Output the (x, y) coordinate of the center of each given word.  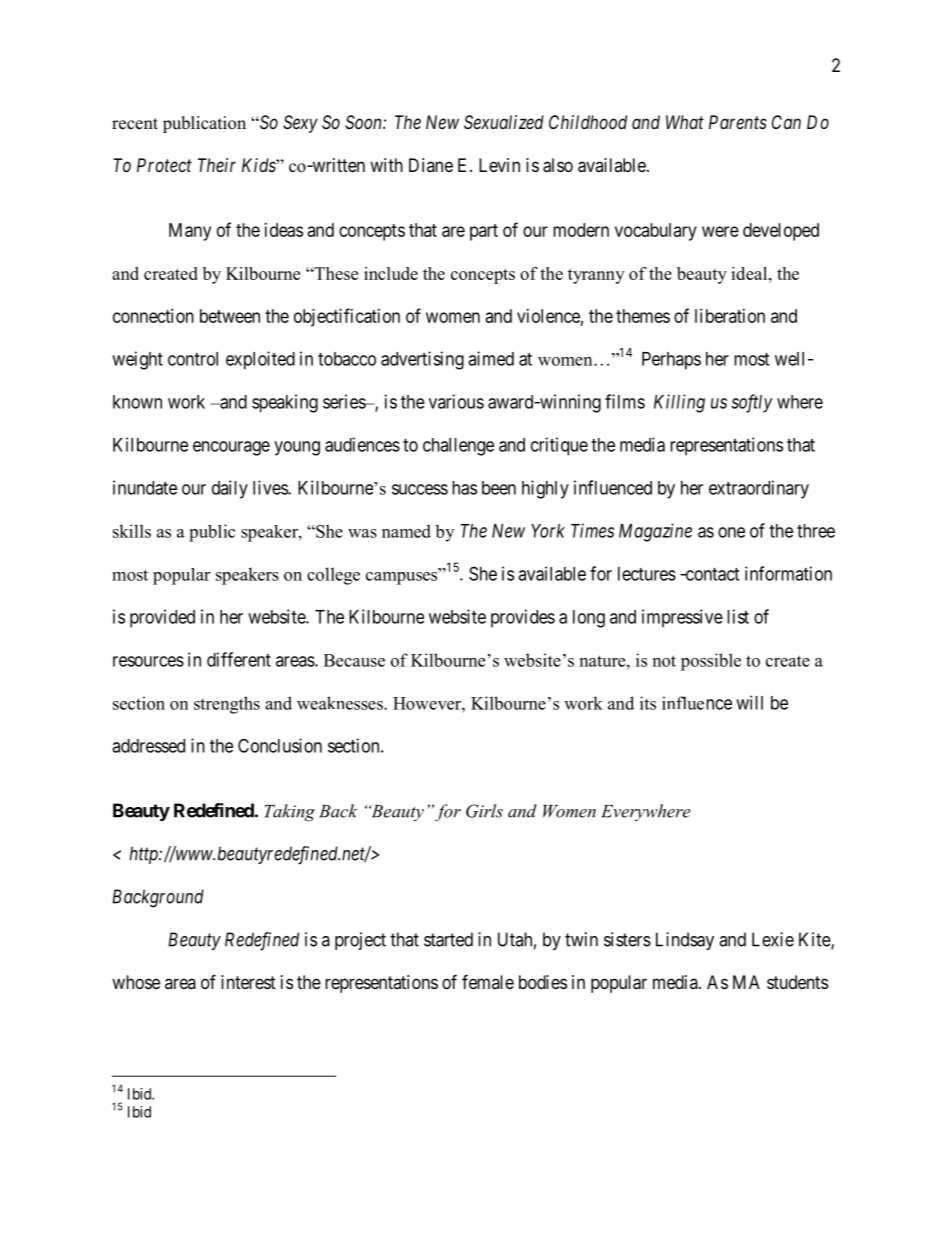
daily (230, 489)
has (464, 488)
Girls (484, 811)
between (230, 316)
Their (217, 165)
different (239, 659)
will (749, 702)
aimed (491, 358)
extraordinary (759, 489)
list (738, 616)
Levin (499, 165)
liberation (730, 316)
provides (523, 618)
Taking (289, 813)
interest (248, 982)
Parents (738, 122)
